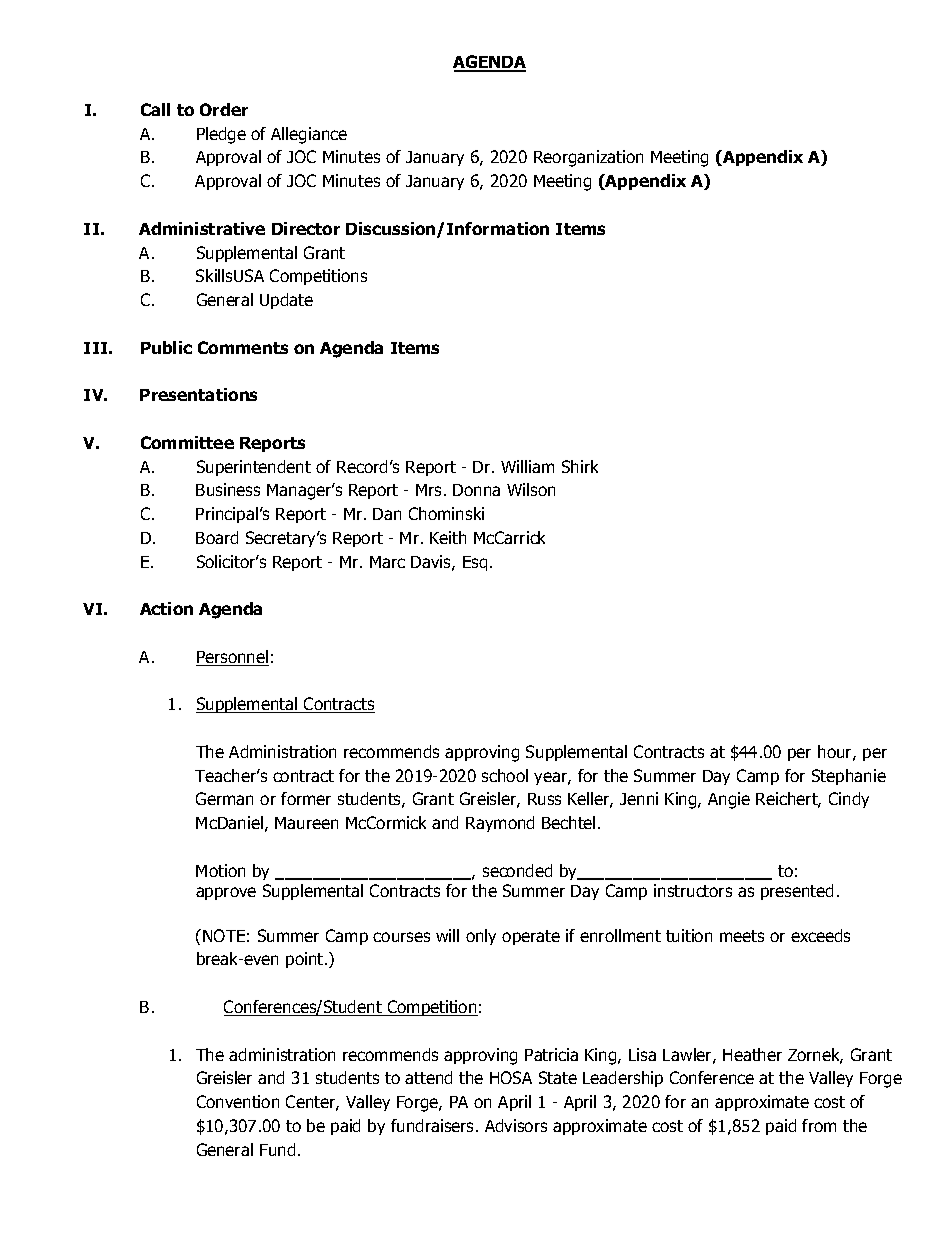 This page has width=952, height=1233. I want to click on Stephanie, so click(849, 777).
